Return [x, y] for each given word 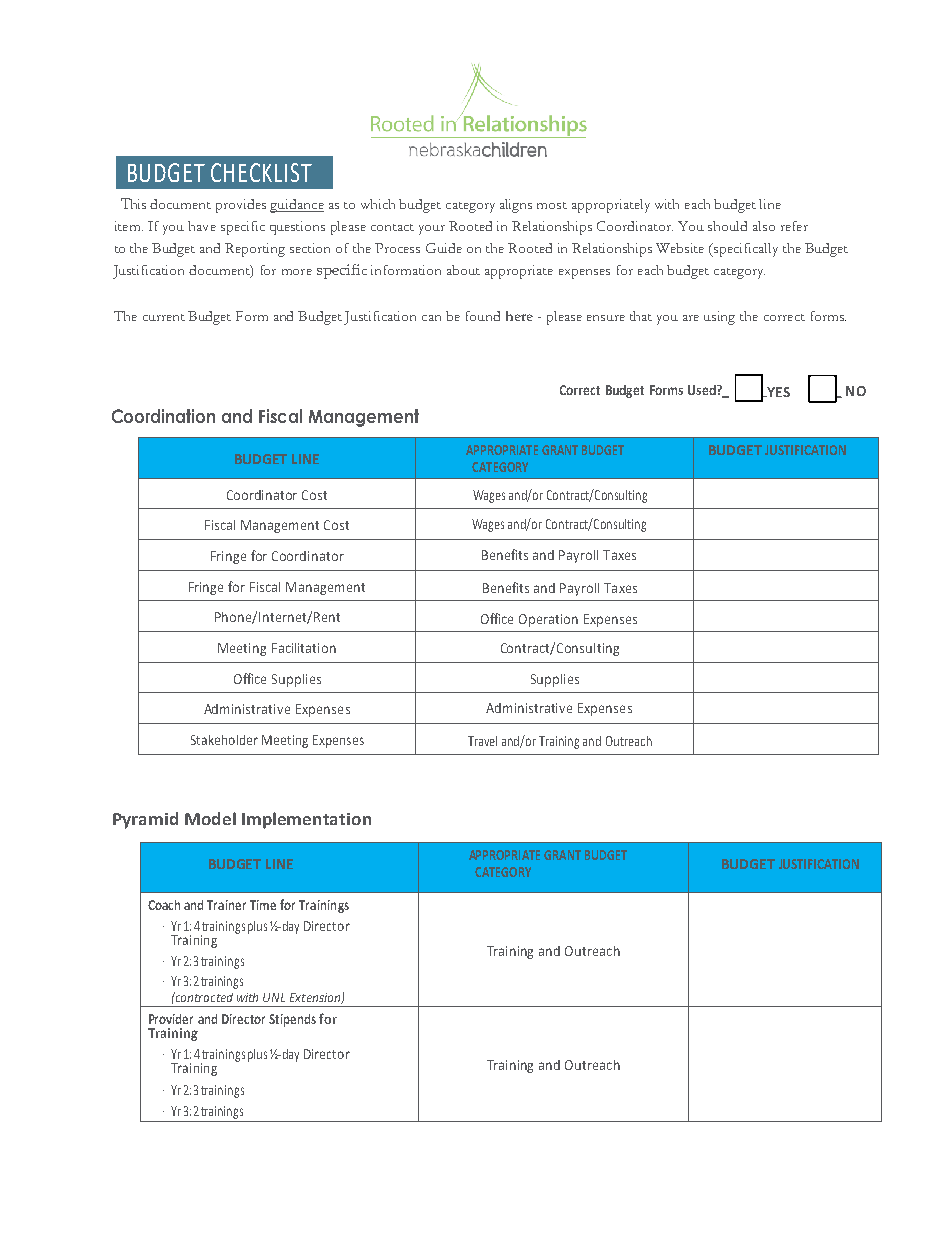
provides [241, 206]
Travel [482, 741]
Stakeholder [224, 740]
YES [777, 392]
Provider [171, 1019]
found [483, 316]
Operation [548, 620]
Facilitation [304, 648]
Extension [316, 998]
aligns [516, 206]
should [727, 226]
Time [263, 905]
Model [210, 818]
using [719, 318]
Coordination [163, 416]
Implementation [306, 820]
